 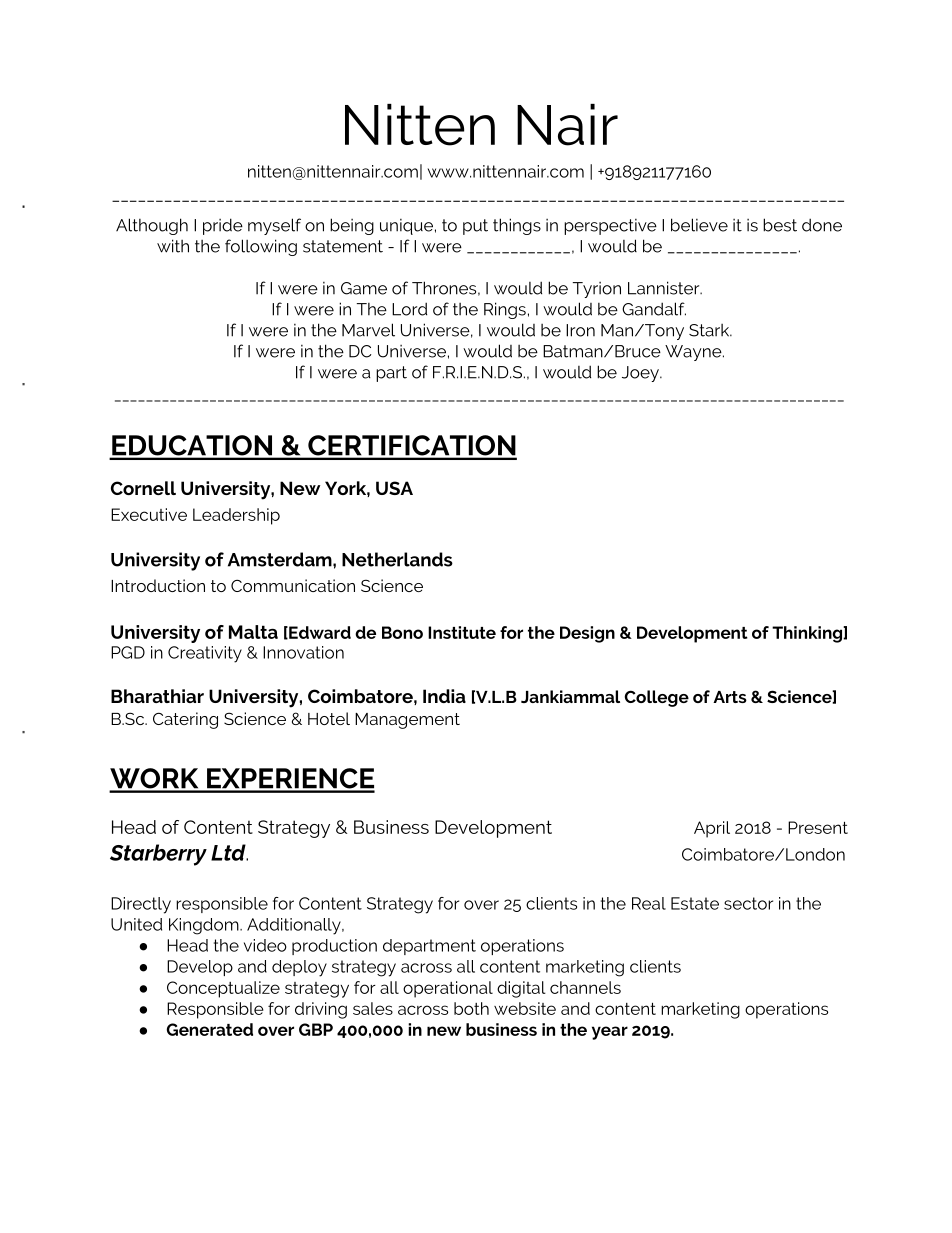 What do you see at coordinates (471, 1008) in the screenshot?
I see `both` at bounding box center [471, 1008].
